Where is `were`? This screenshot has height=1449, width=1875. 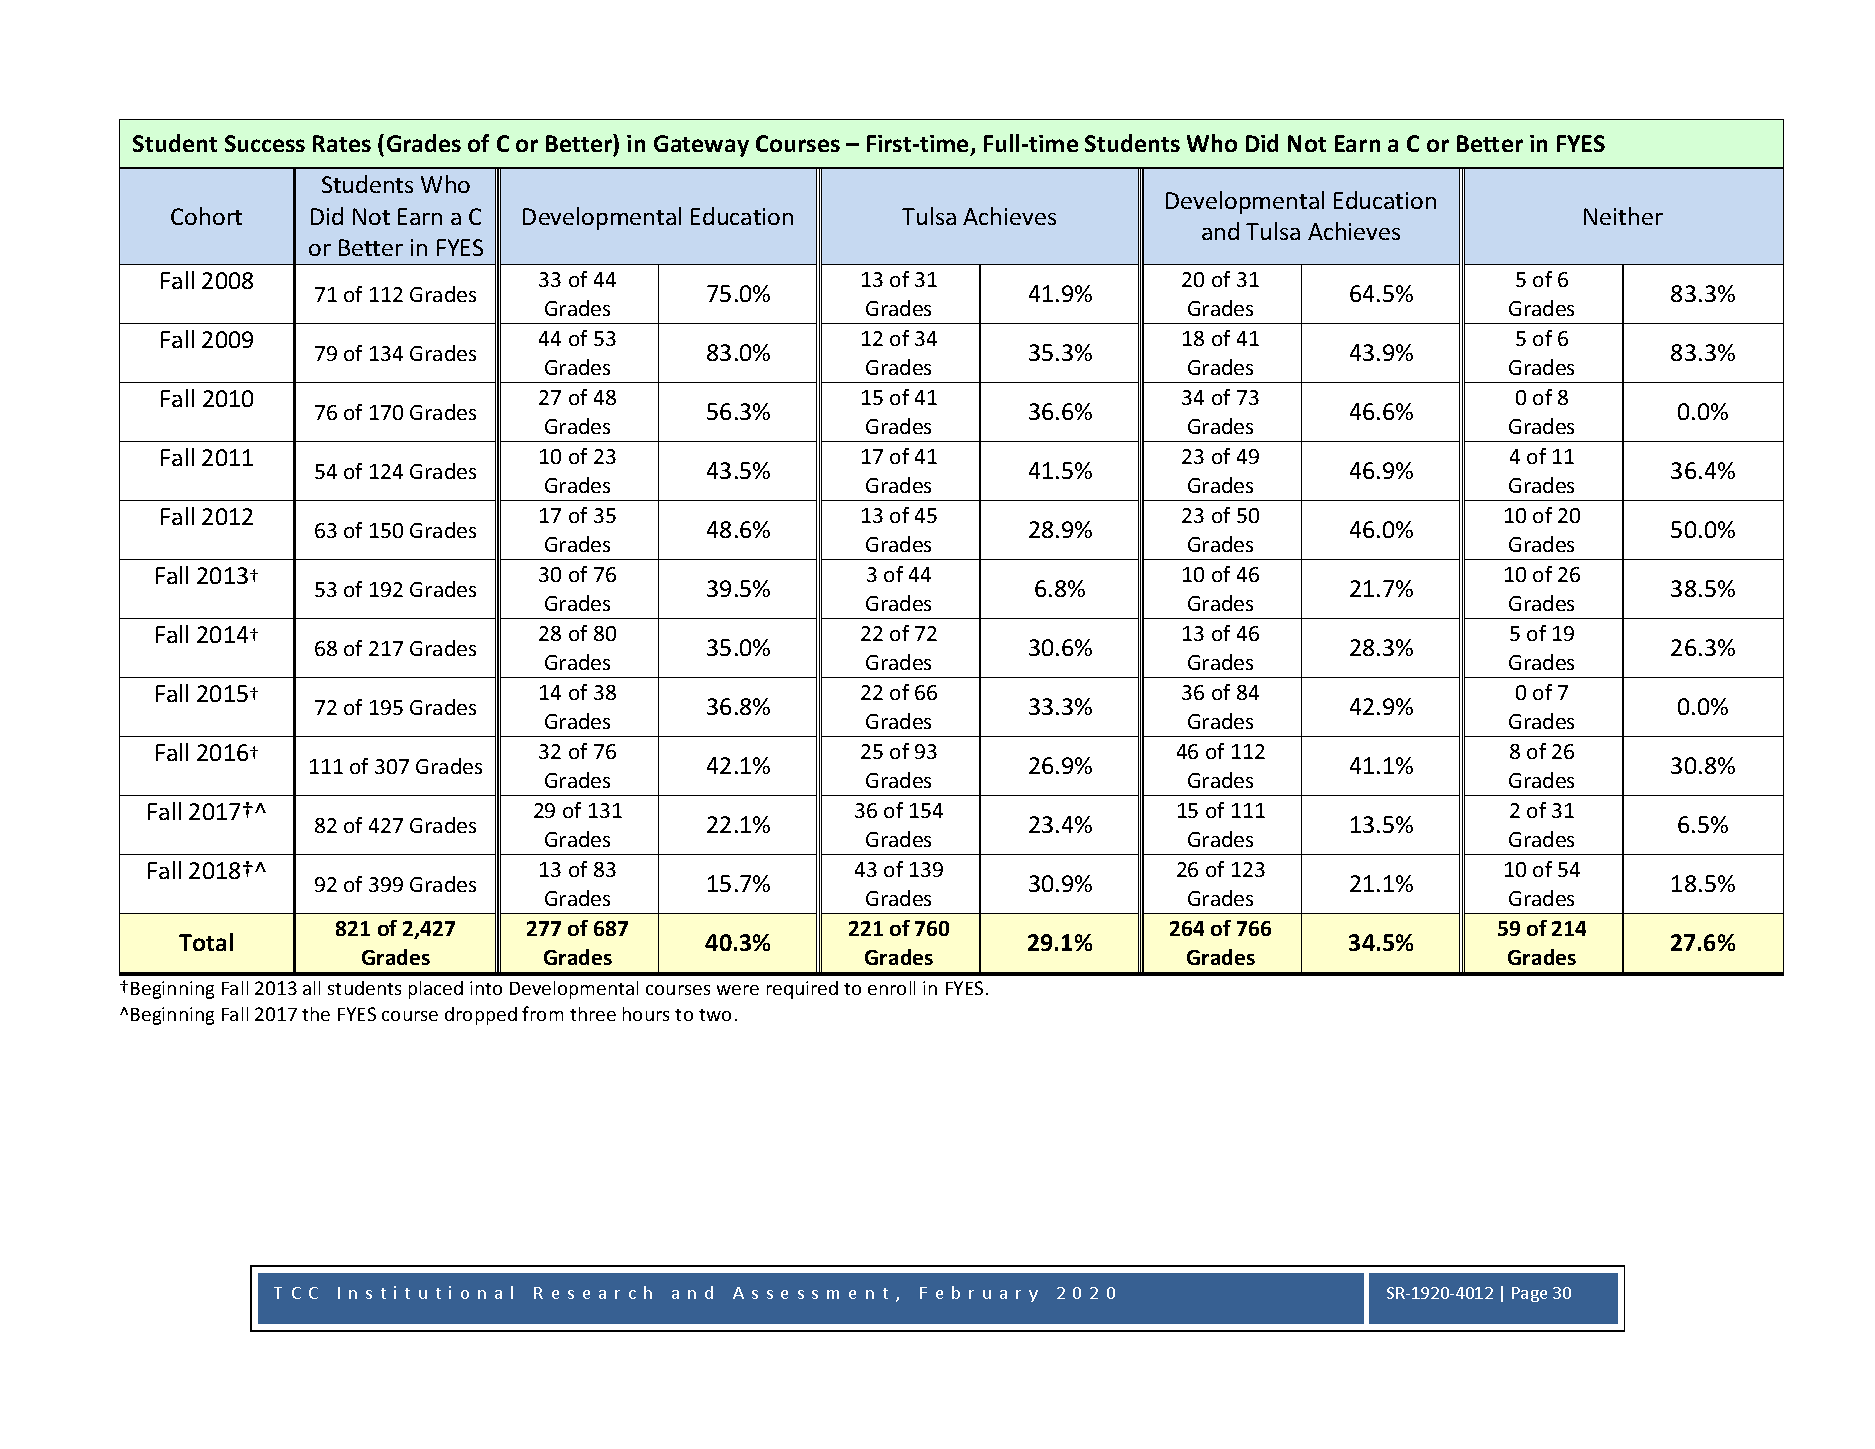
were is located at coordinates (738, 990).
